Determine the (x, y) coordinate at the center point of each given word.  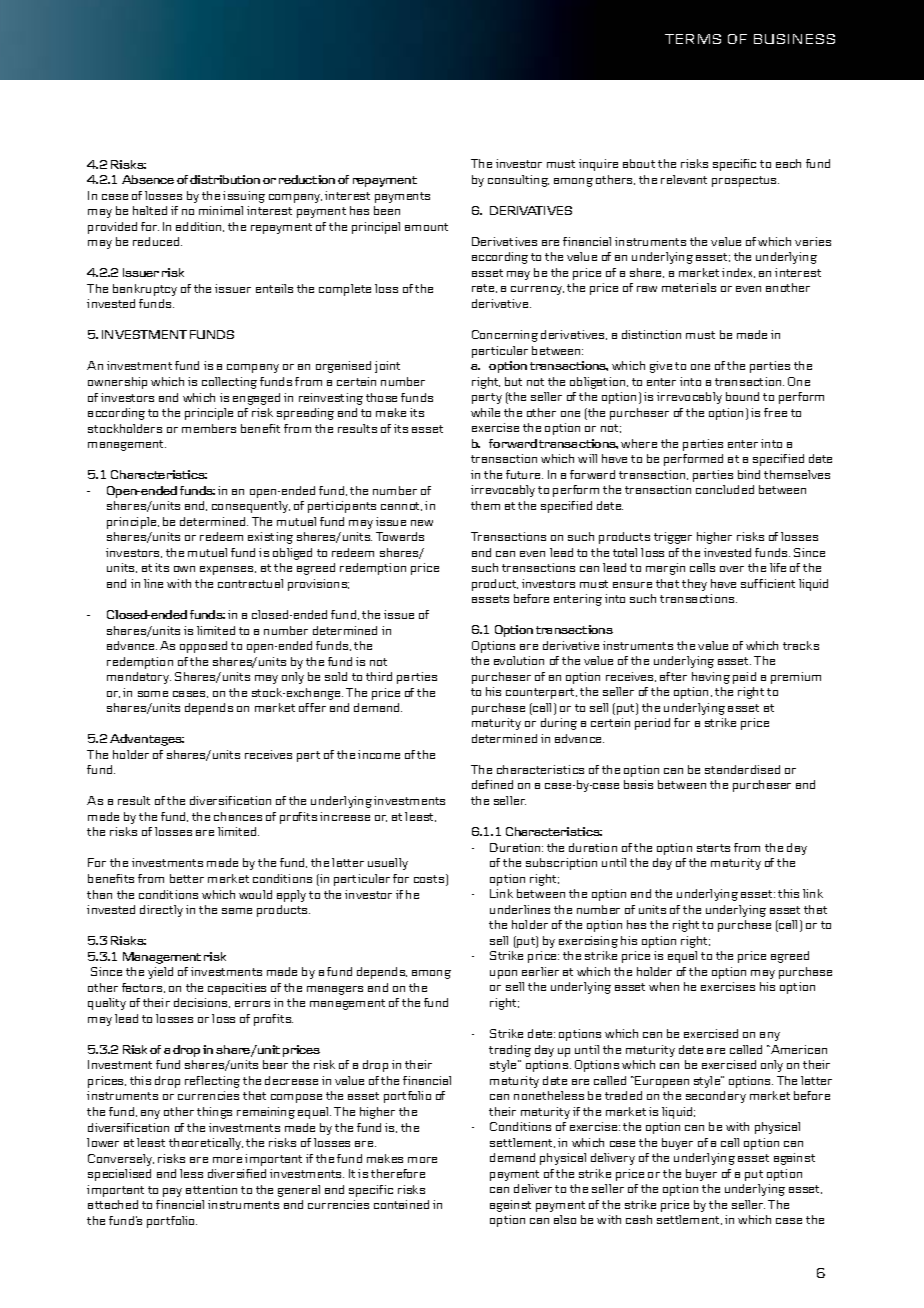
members (209, 428)
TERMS (693, 39)
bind (749, 474)
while (485, 412)
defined (492, 784)
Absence (148, 179)
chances (238, 816)
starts (713, 848)
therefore (398, 1173)
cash (639, 1219)
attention (211, 1189)
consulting (518, 181)
